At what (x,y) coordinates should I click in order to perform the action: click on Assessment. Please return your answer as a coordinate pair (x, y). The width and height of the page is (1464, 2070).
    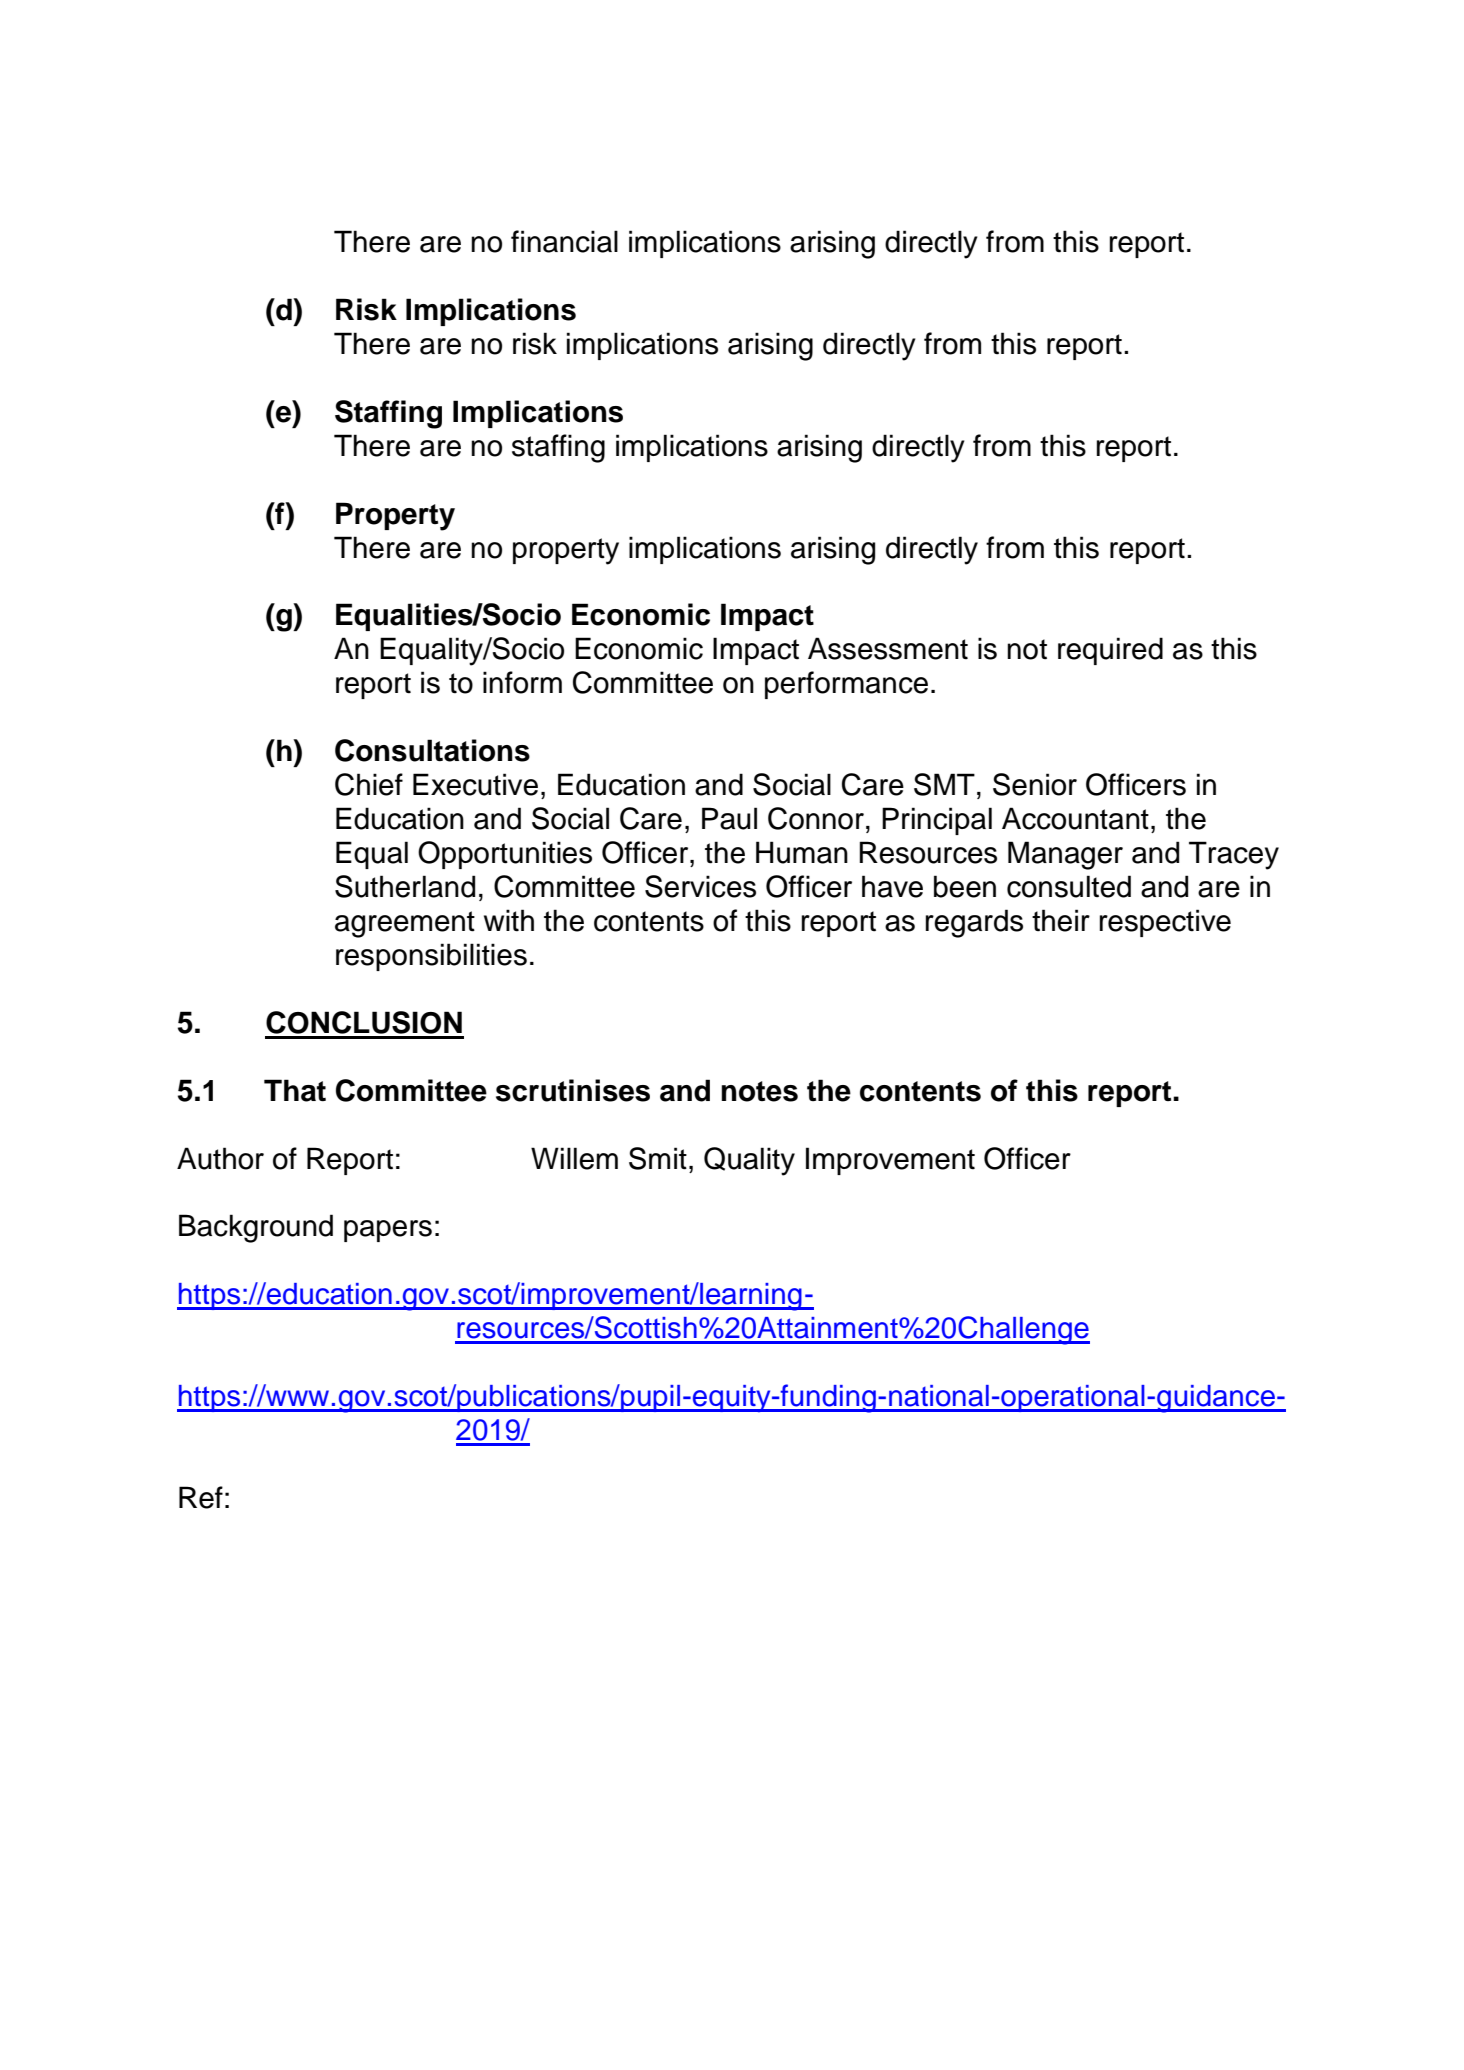
    Looking at the image, I should click on (888, 648).
